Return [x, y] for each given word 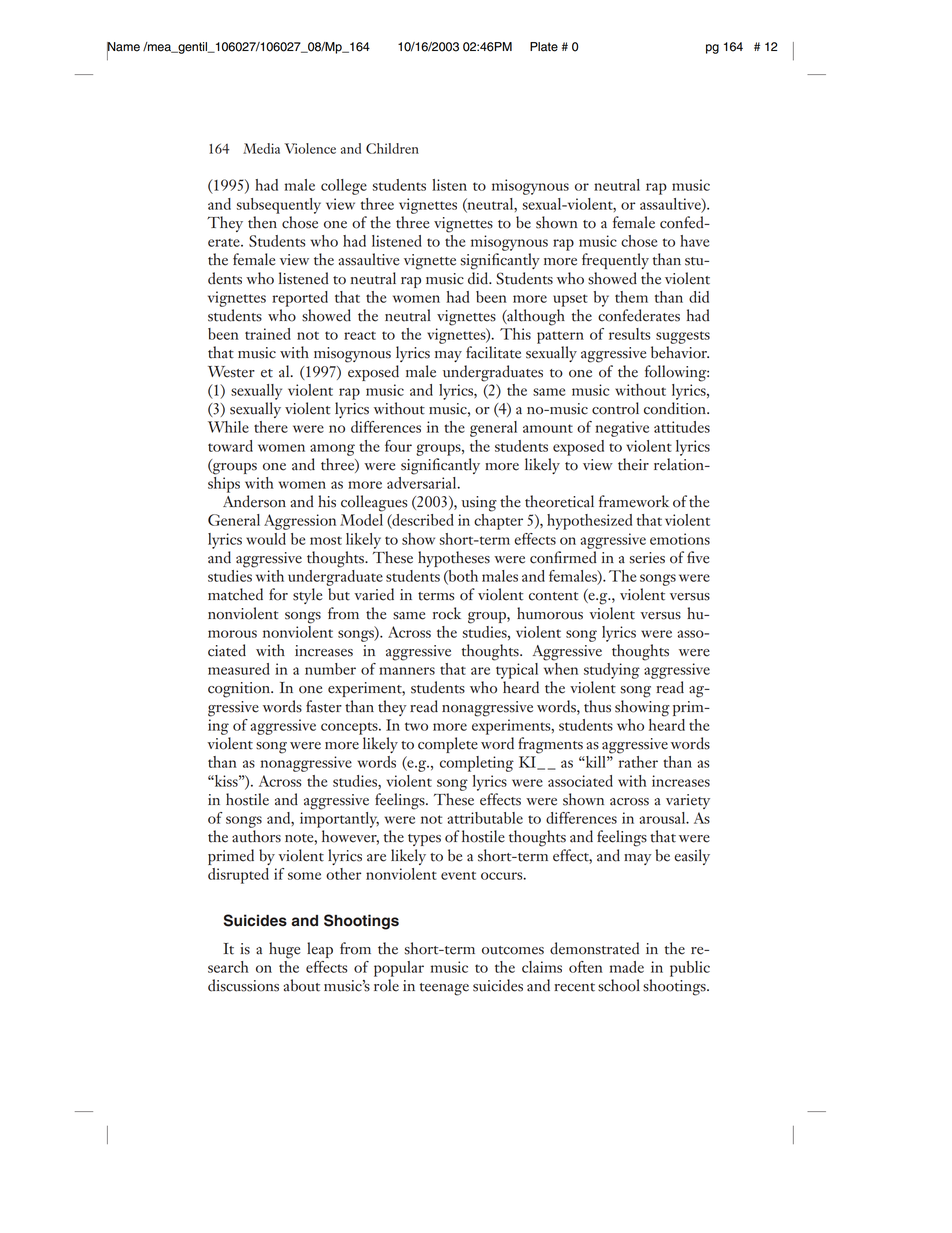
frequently [615, 261]
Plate [544, 47]
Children [392, 148]
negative [622, 429]
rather [638, 762]
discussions [243, 985]
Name [123, 48]
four [398, 446]
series [647, 558]
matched [235, 594]
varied [374, 594]
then [262, 222]
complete [448, 745]
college [344, 187]
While [228, 427]
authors [256, 836]
